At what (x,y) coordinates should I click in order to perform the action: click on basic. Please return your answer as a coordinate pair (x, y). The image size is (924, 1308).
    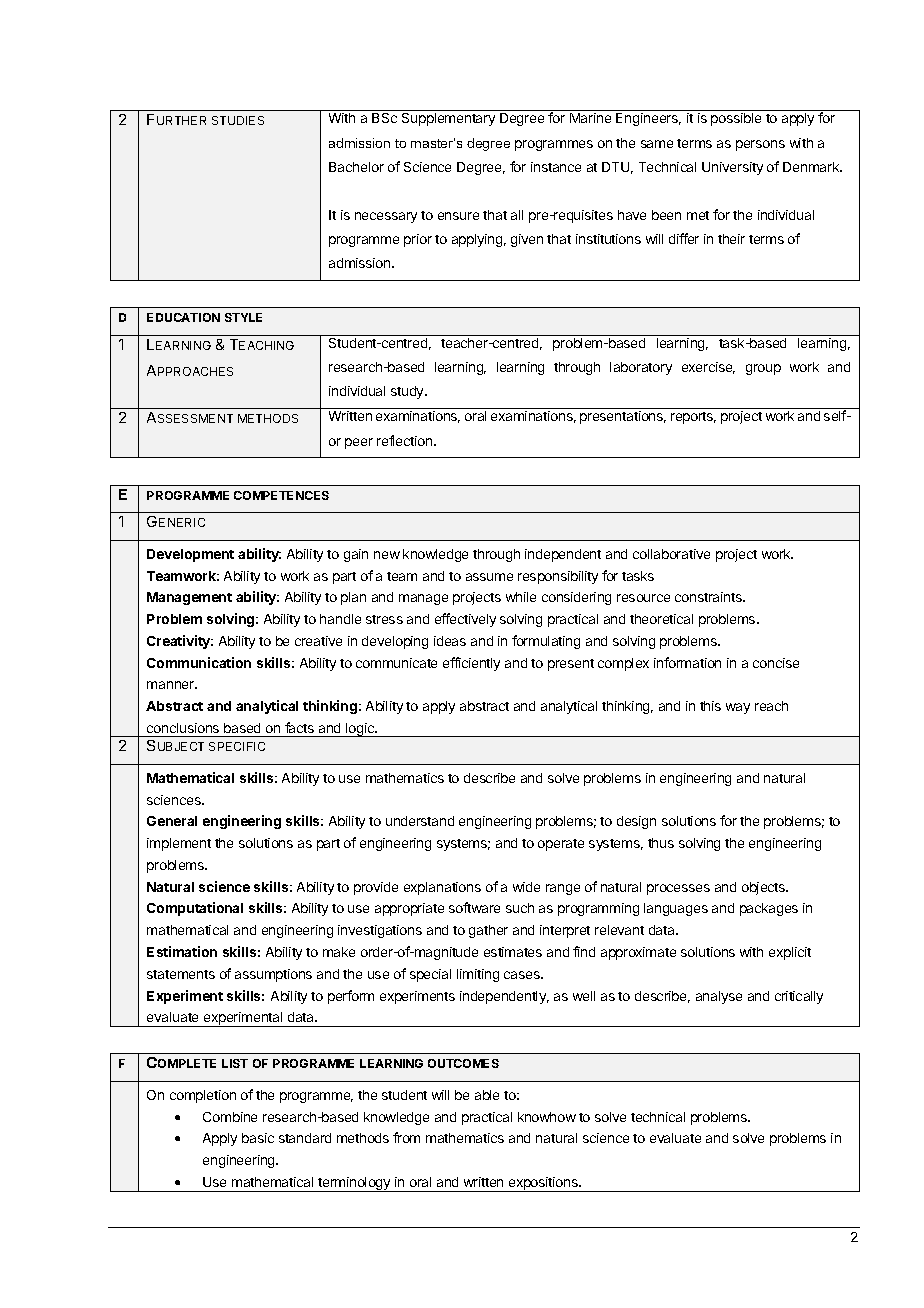
    Looking at the image, I should click on (258, 1138).
